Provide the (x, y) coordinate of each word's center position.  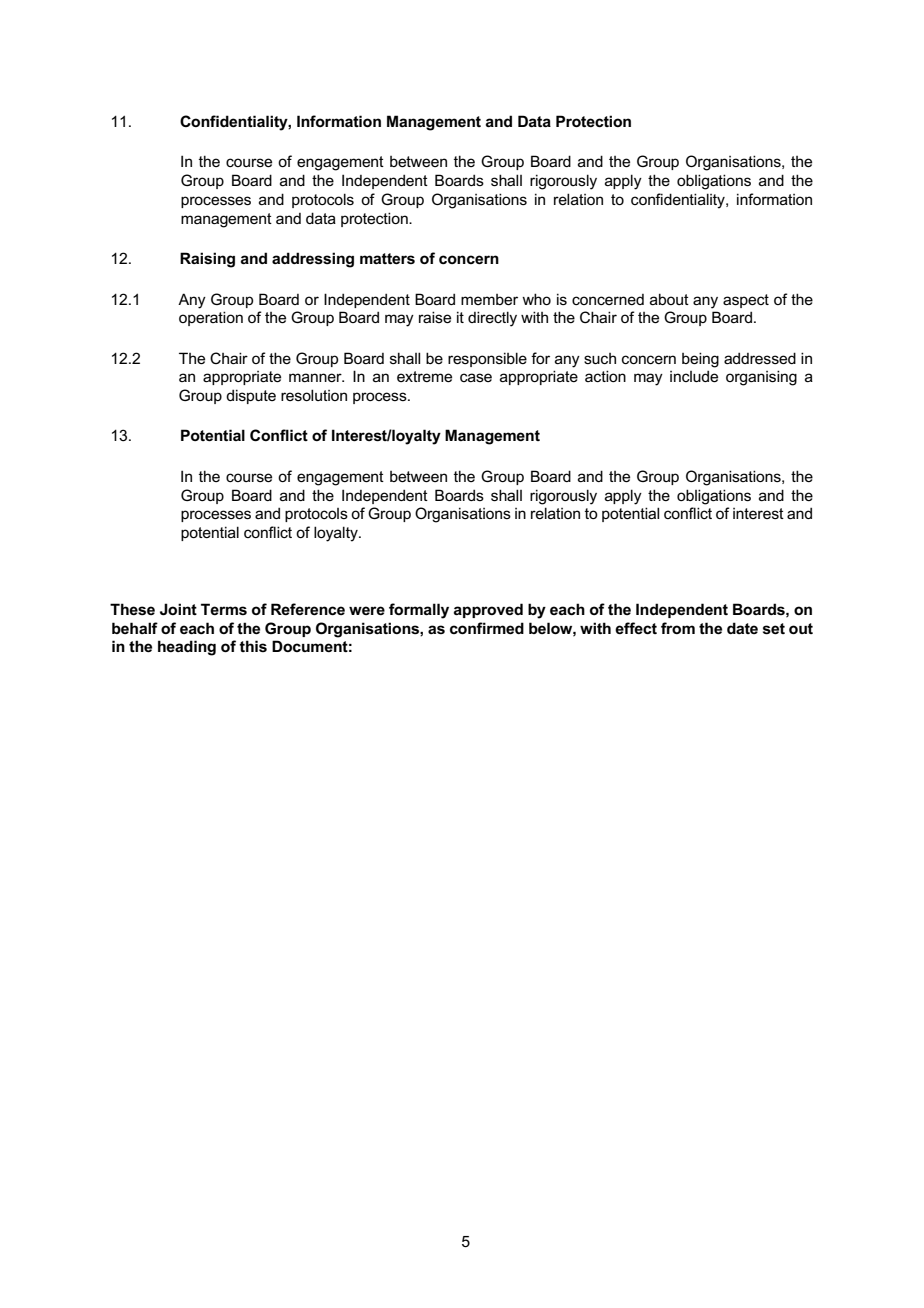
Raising (207, 260)
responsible (487, 359)
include (694, 376)
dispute (251, 396)
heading (187, 648)
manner (316, 377)
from (678, 628)
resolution (314, 395)
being (700, 360)
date (742, 628)
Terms (224, 609)
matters (387, 258)
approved (488, 610)
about (669, 299)
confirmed (487, 628)
